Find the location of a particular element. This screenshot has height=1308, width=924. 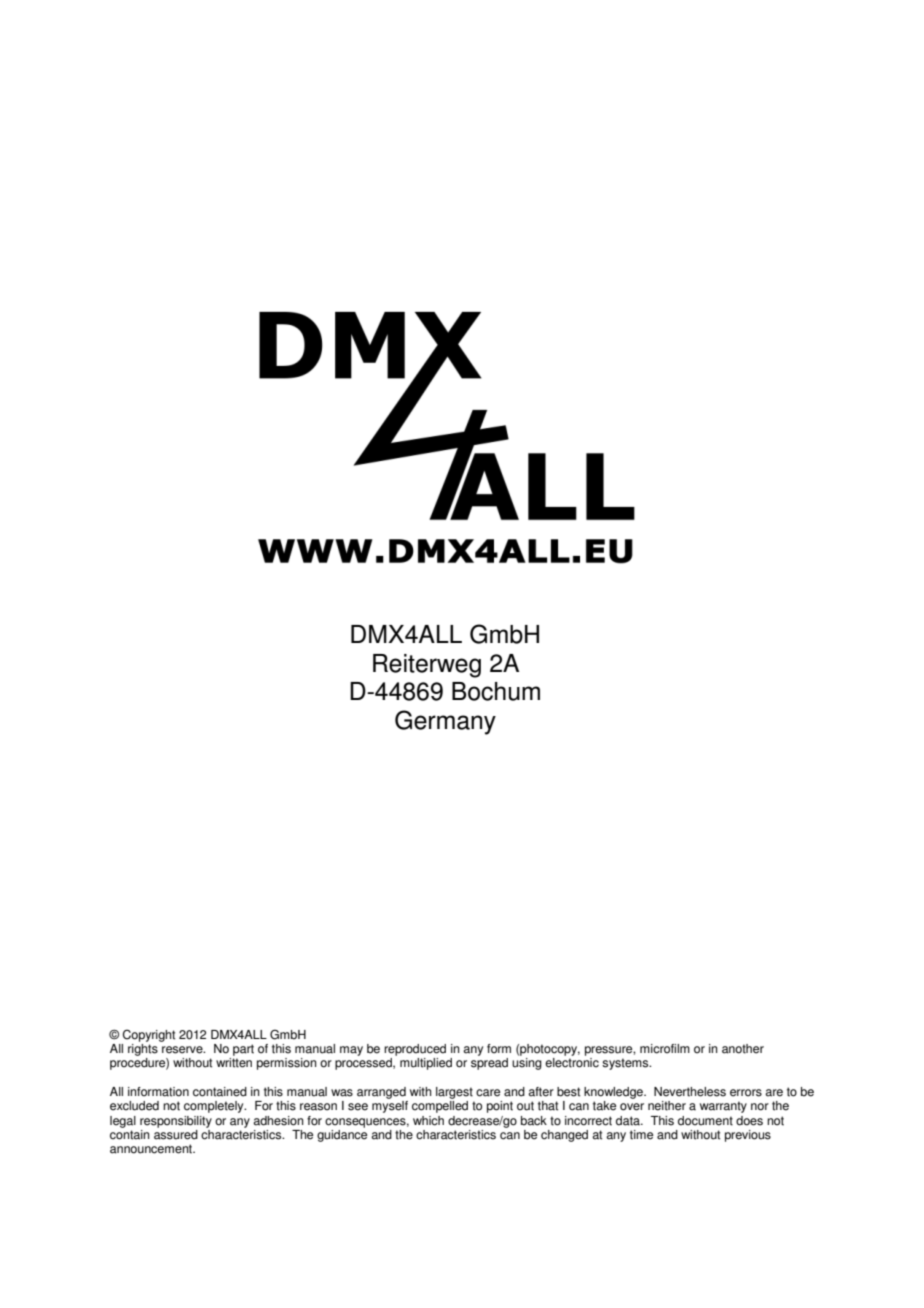

which is located at coordinates (428, 1121).
